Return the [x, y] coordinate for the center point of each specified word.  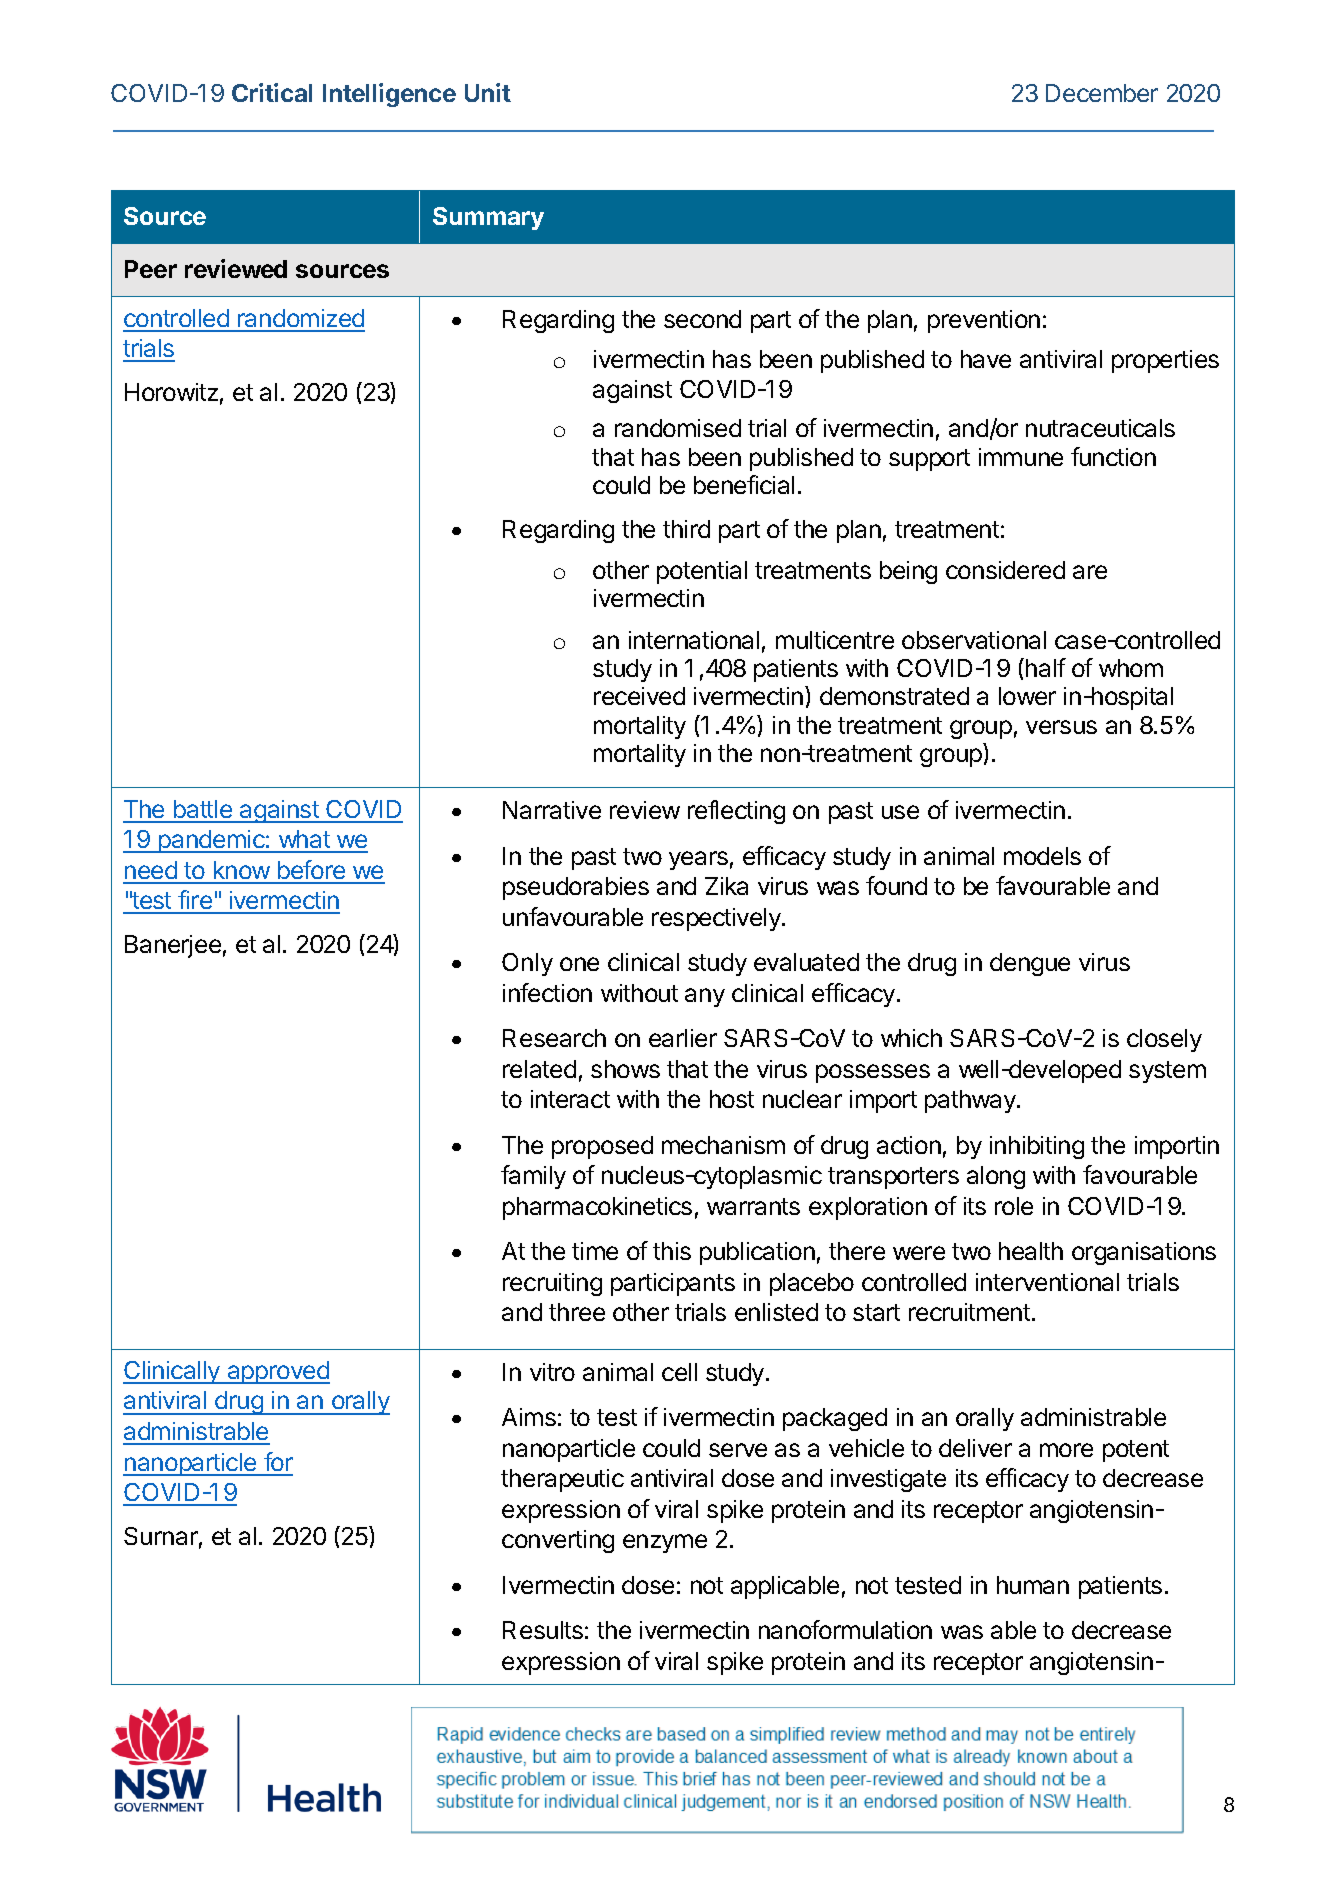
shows [625, 1069]
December [1102, 93]
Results [543, 1630]
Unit [488, 92]
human [1033, 1585]
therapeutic [562, 1480]
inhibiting [1037, 1147]
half [1046, 667]
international [694, 640]
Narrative [552, 810]
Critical [272, 92]
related [539, 1069]
